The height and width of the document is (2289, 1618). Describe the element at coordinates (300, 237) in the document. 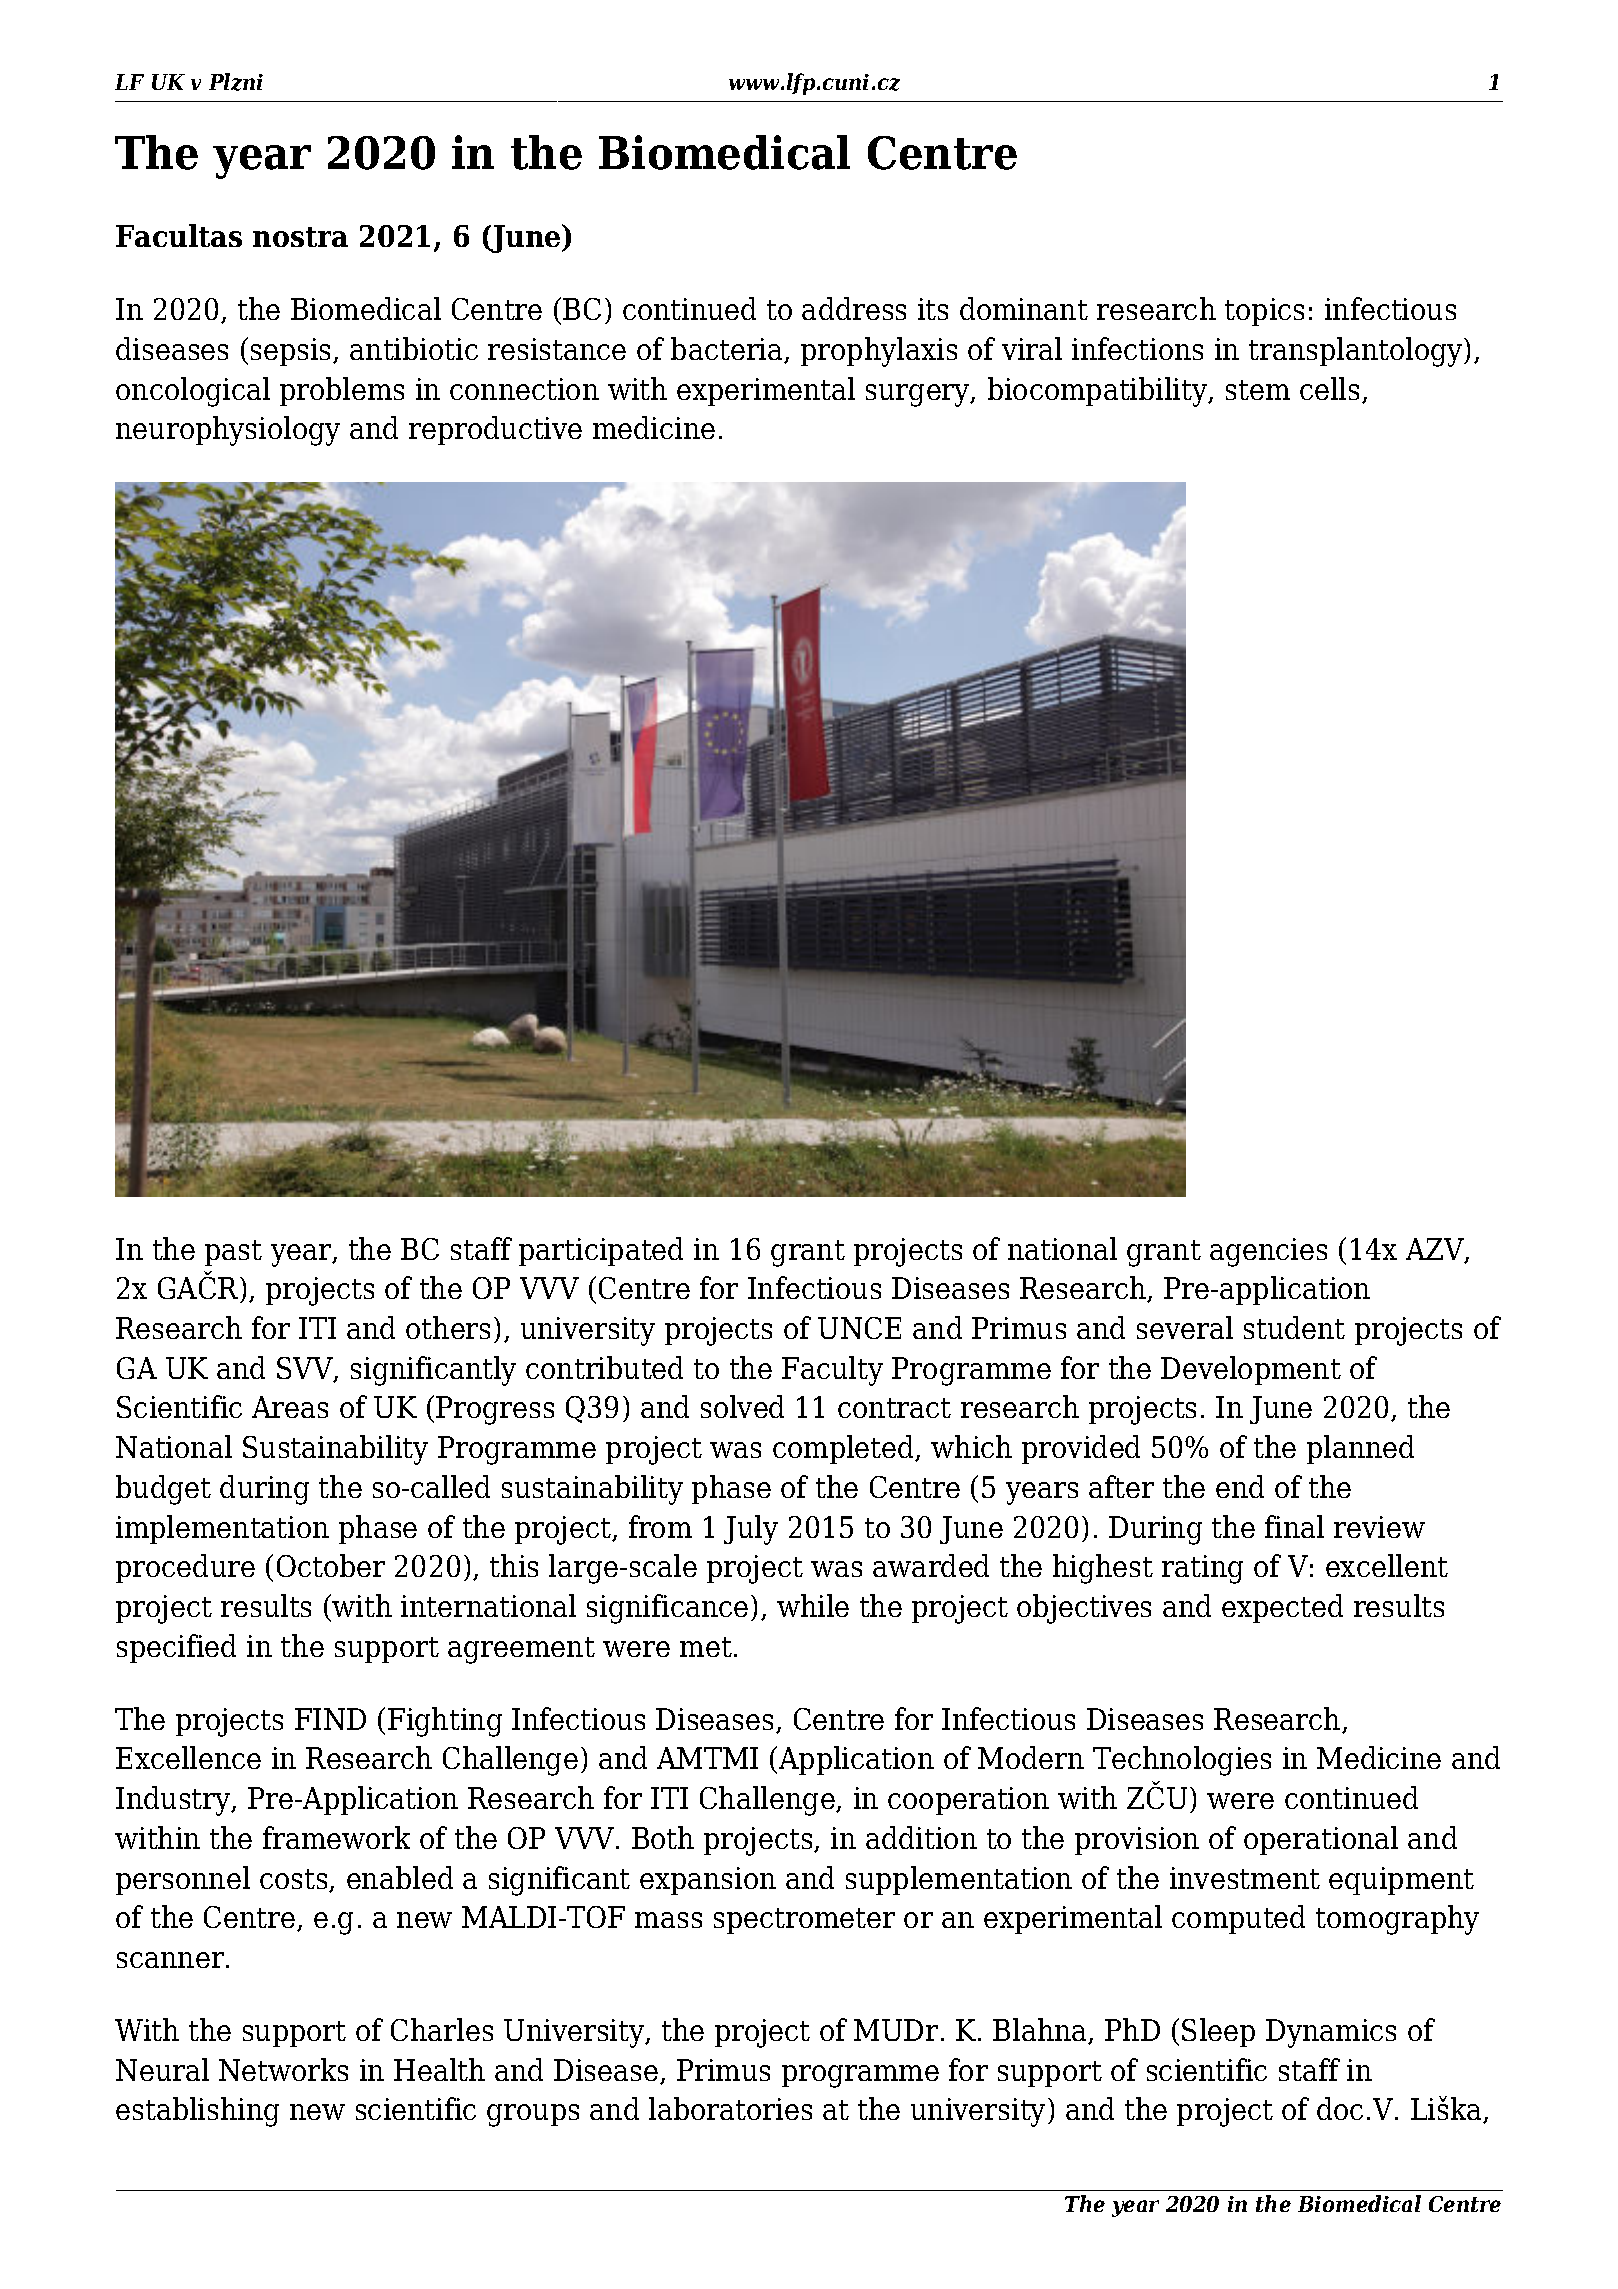

I see `nostra` at that location.
